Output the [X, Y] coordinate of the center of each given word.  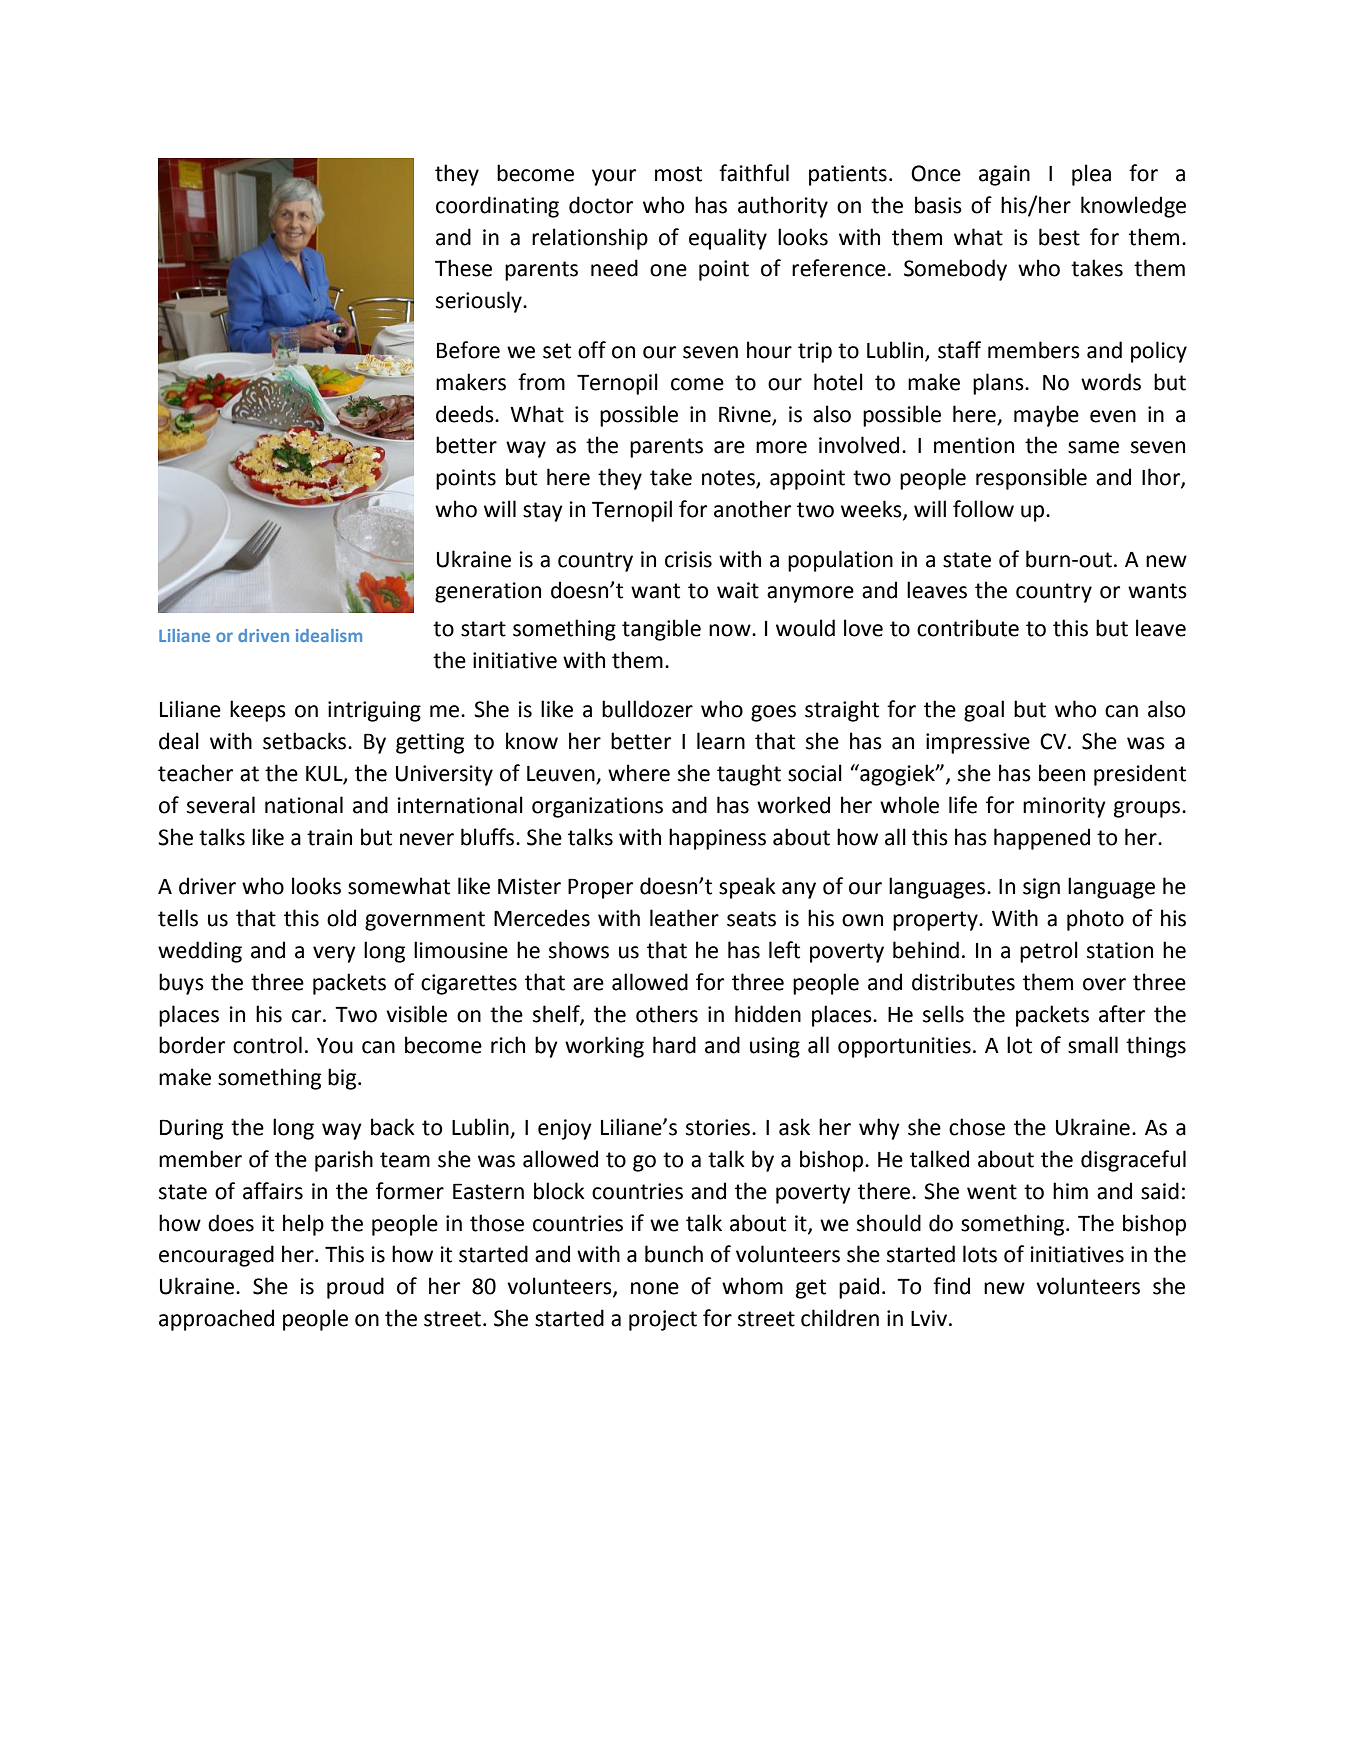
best [1059, 237]
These [463, 268]
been [1062, 773]
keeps [258, 711]
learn [721, 741]
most [678, 174]
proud [355, 1288]
